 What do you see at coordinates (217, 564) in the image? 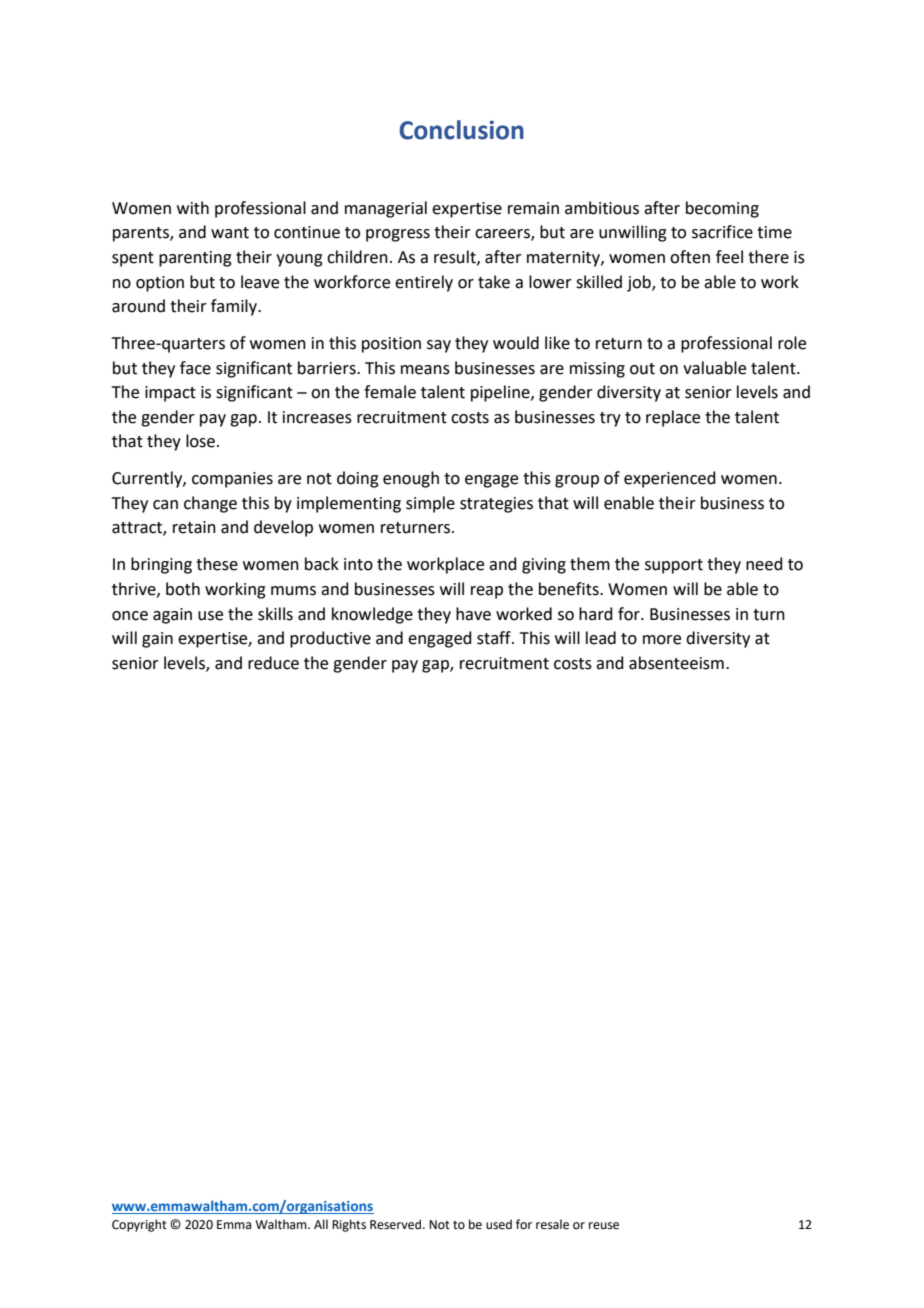
I see `these` at bounding box center [217, 564].
